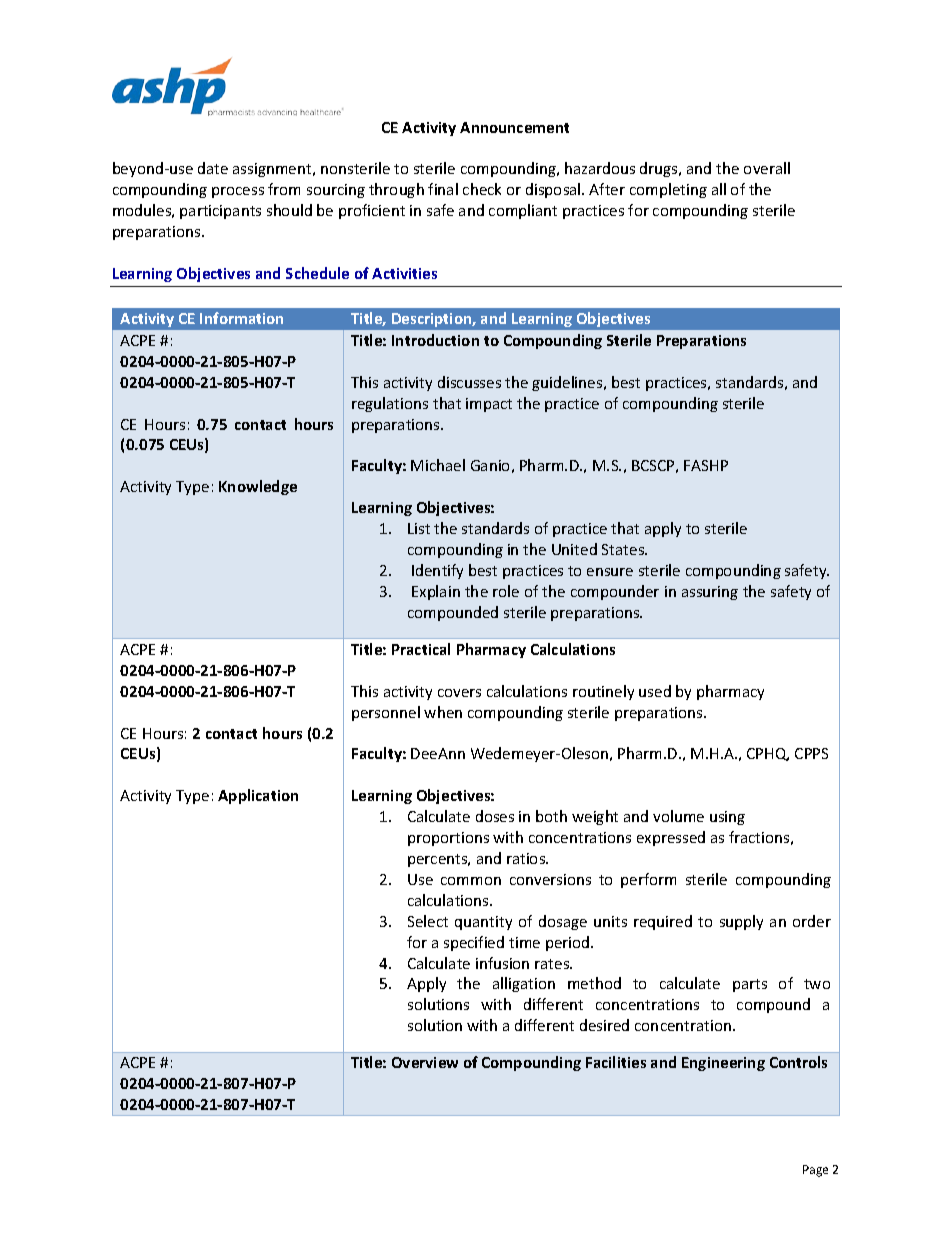 The height and width of the screenshot is (1233, 952). I want to click on personnel, so click(386, 713).
